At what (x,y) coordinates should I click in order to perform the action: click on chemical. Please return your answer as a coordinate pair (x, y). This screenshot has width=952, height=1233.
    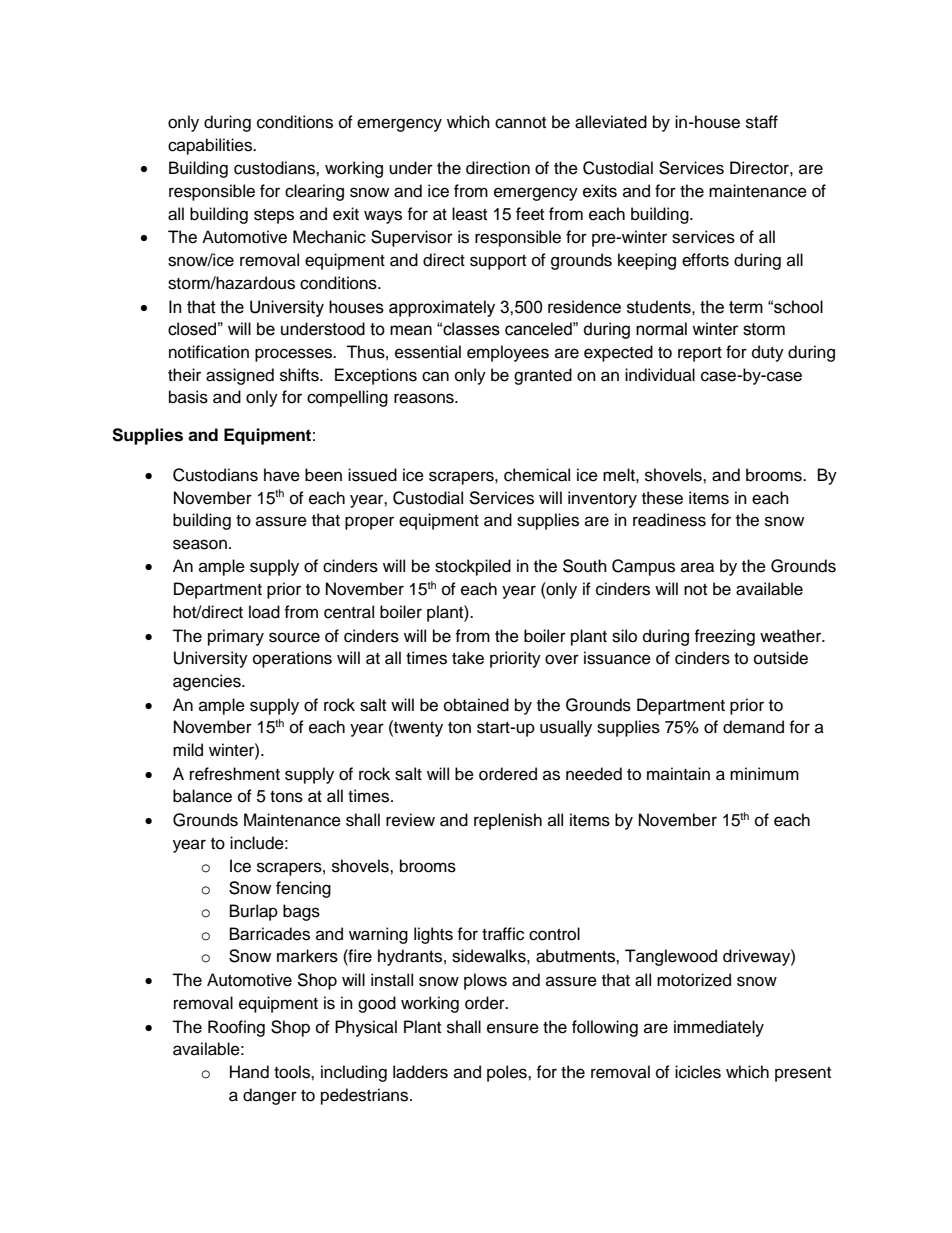
    Looking at the image, I should click on (537, 475).
